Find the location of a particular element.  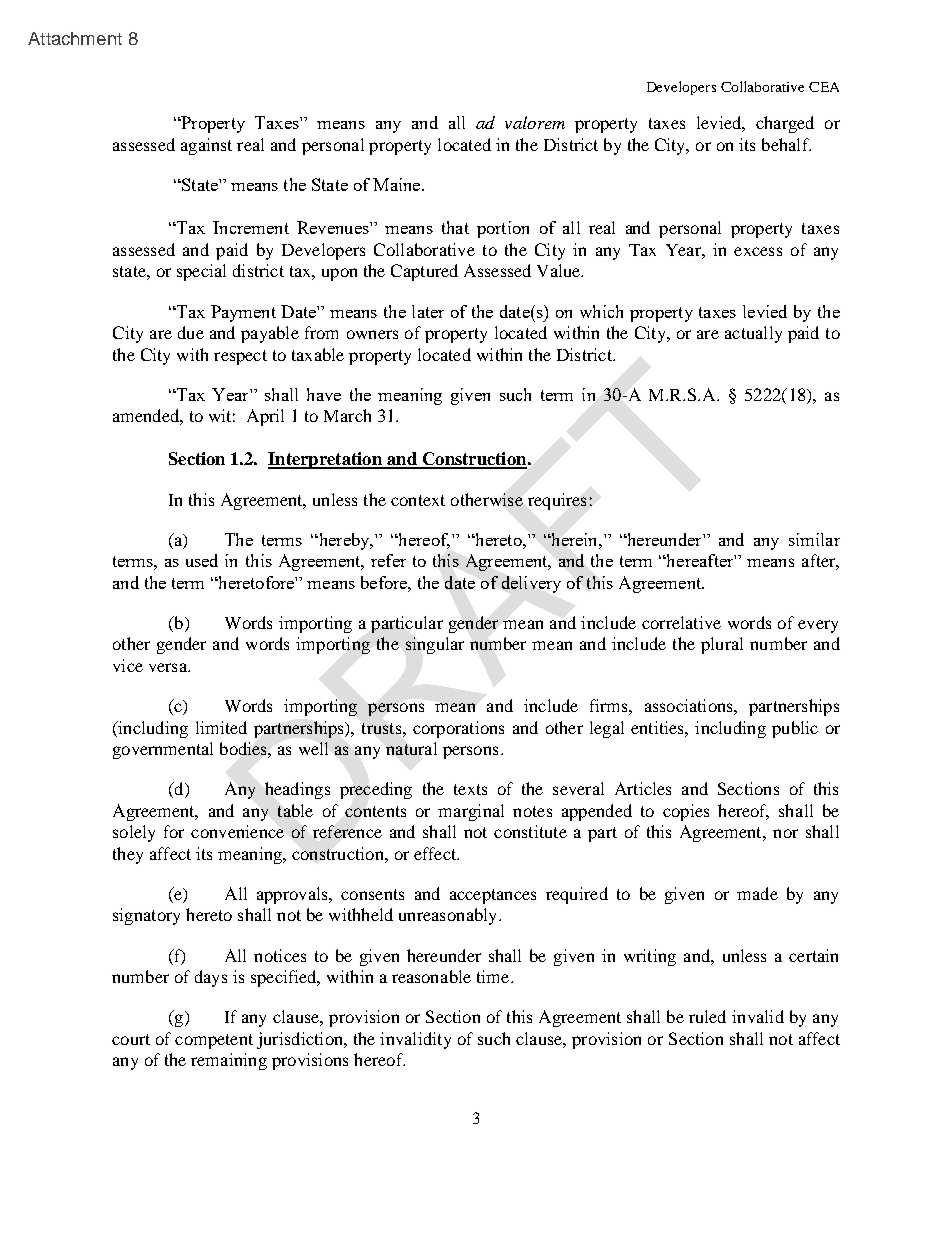

time is located at coordinates (494, 976).
